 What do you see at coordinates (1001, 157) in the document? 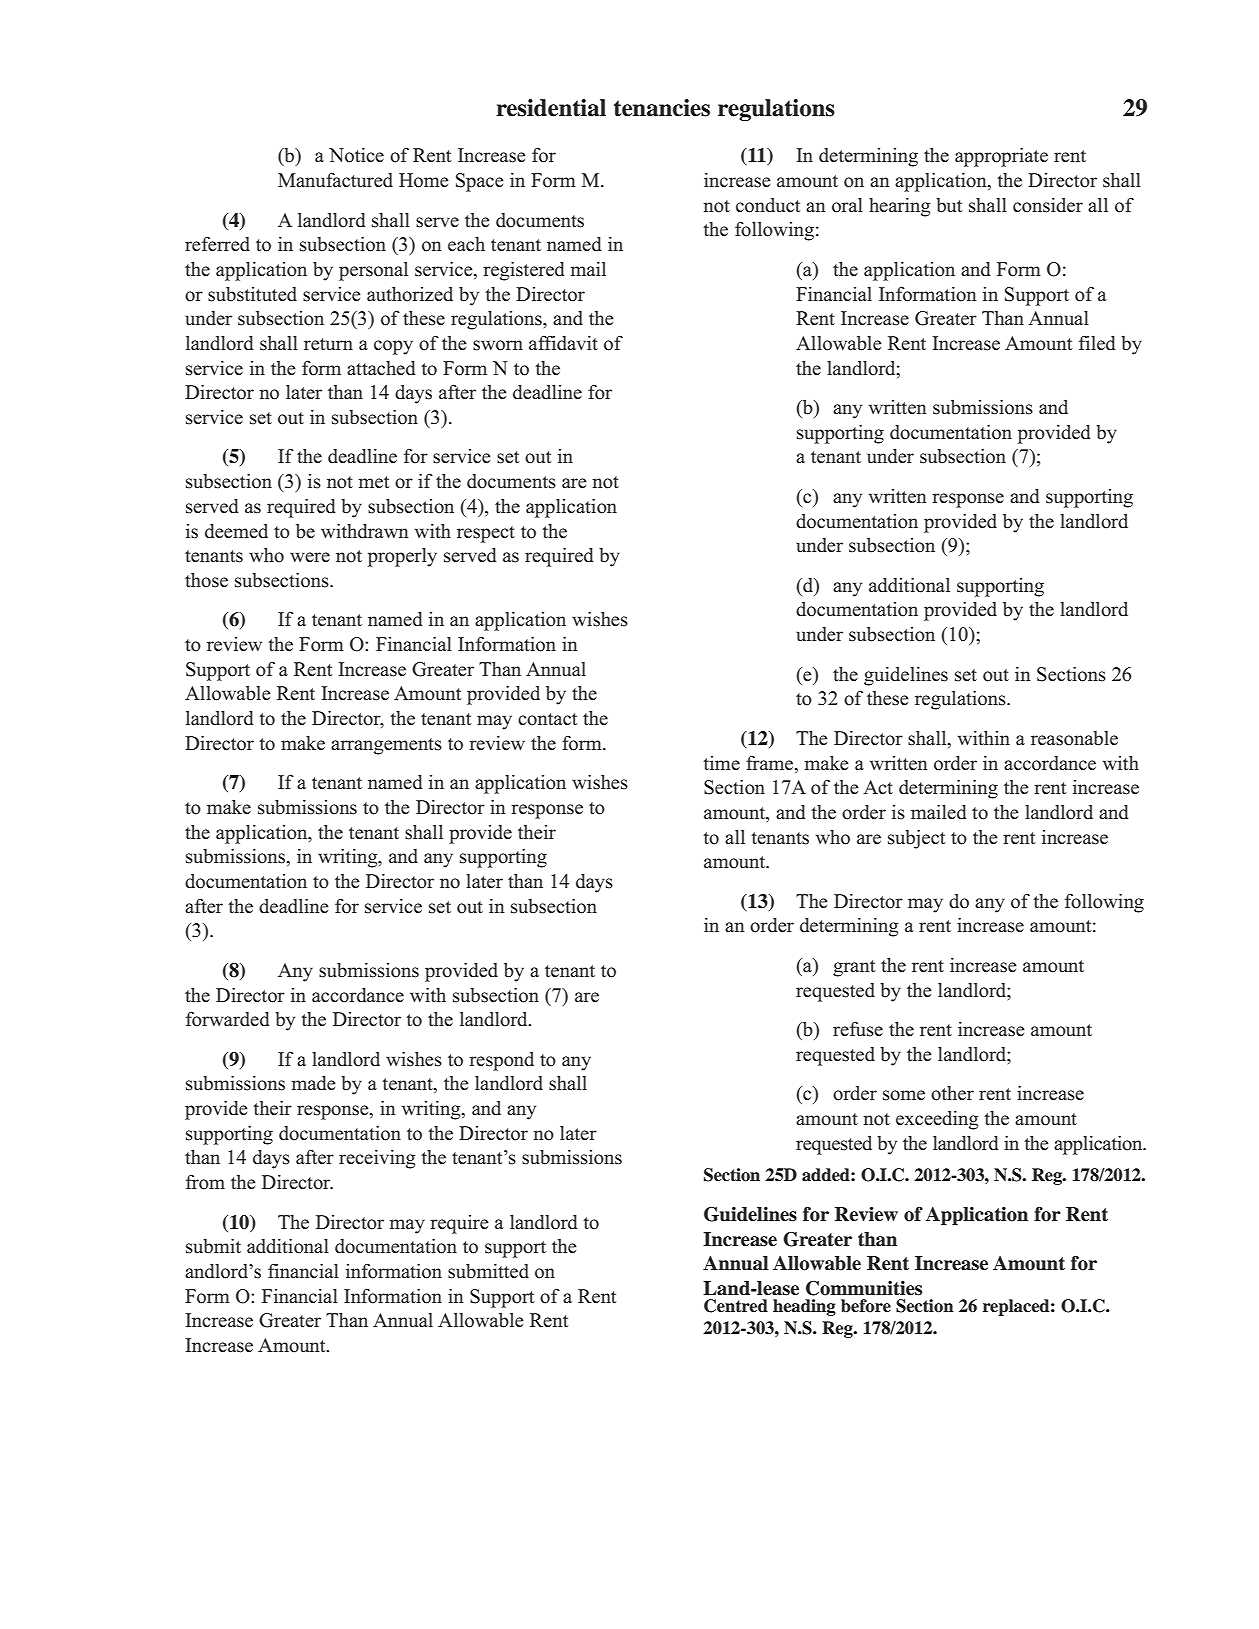
I see `appropriate` at bounding box center [1001, 157].
